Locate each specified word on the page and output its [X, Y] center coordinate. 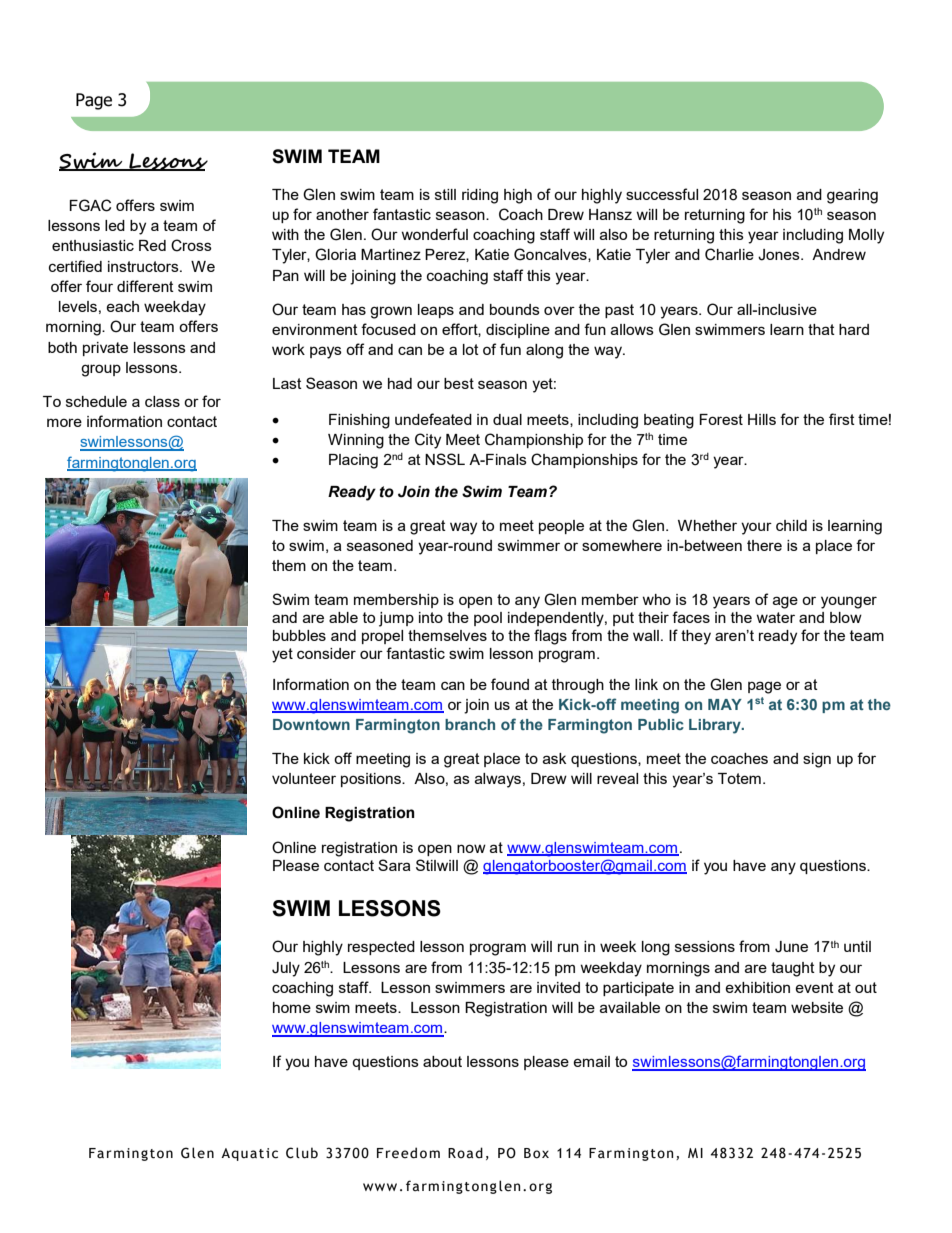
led [115, 225]
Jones [780, 255]
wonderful [434, 234]
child [791, 525]
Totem [739, 778]
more [64, 422]
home [292, 1007]
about [442, 1061]
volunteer [304, 778]
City [428, 441]
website [817, 1007]
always [498, 780]
